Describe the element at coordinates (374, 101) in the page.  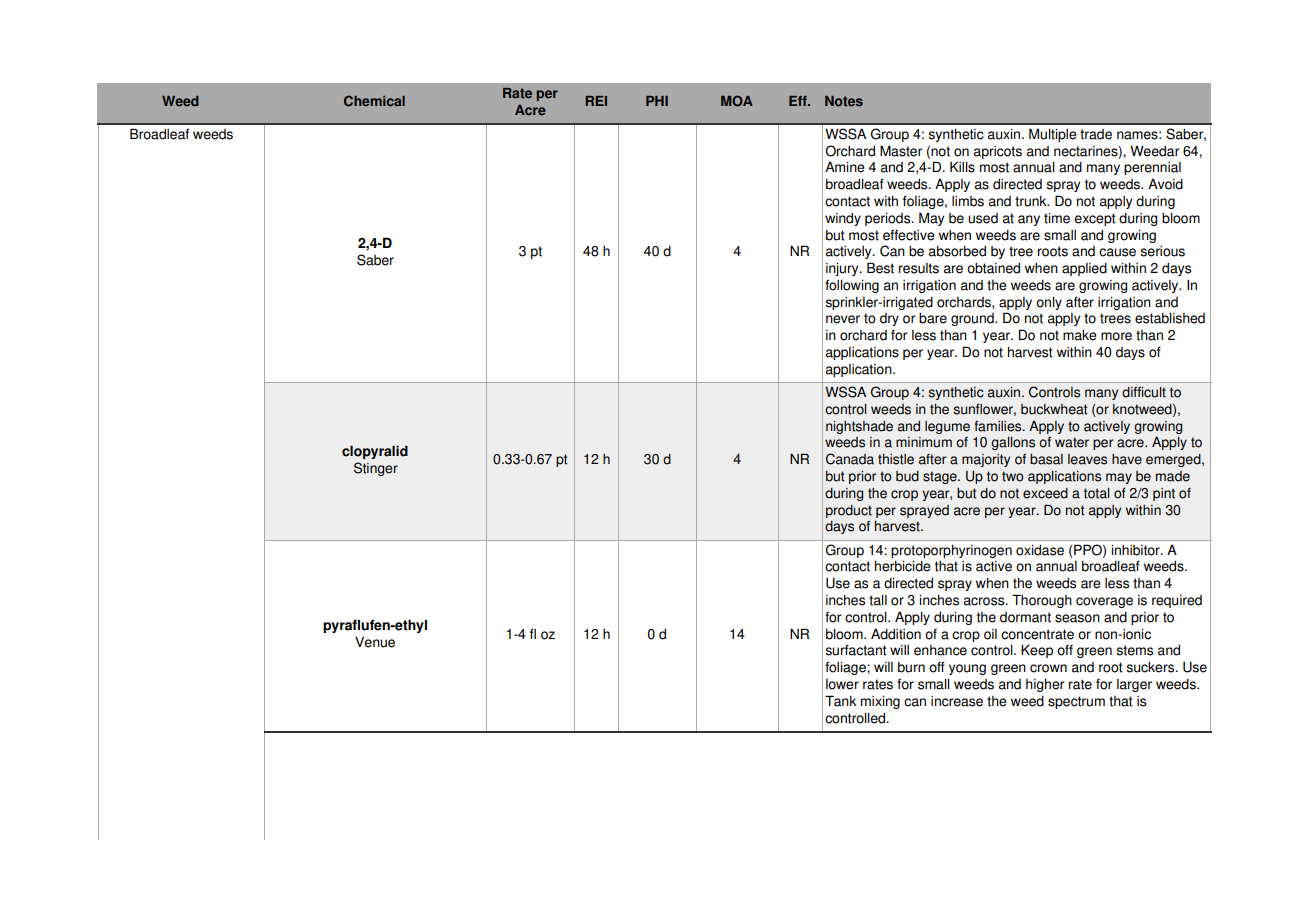
I see `Chemical` at that location.
